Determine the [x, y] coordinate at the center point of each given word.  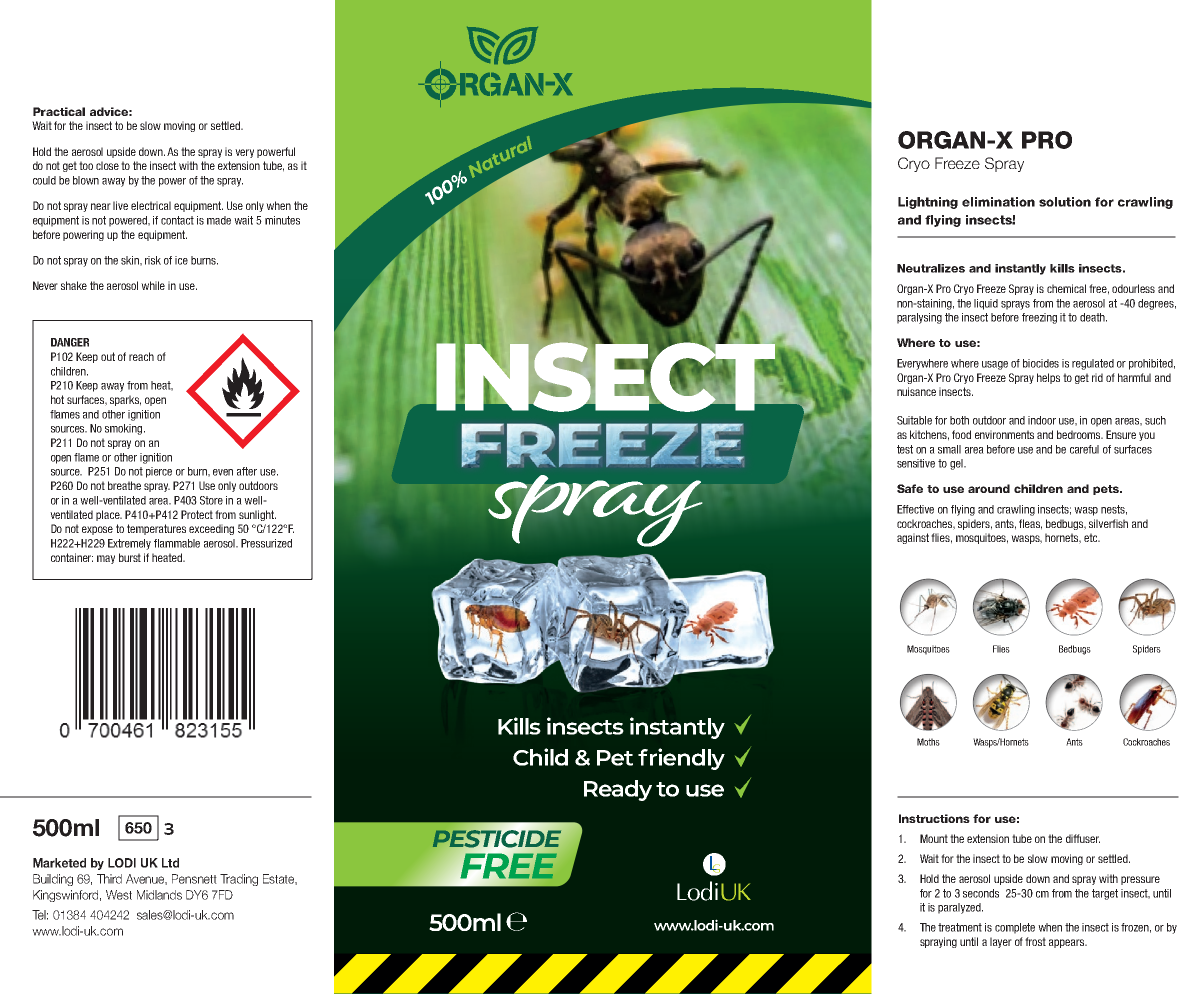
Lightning [928, 203]
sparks [125, 400]
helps [1048, 378]
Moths [928, 742]
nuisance [916, 391]
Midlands [159, 895]
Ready [618, 790]
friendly [681, 759]
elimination [998, 202]
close [107, 165]
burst [130, 557]
